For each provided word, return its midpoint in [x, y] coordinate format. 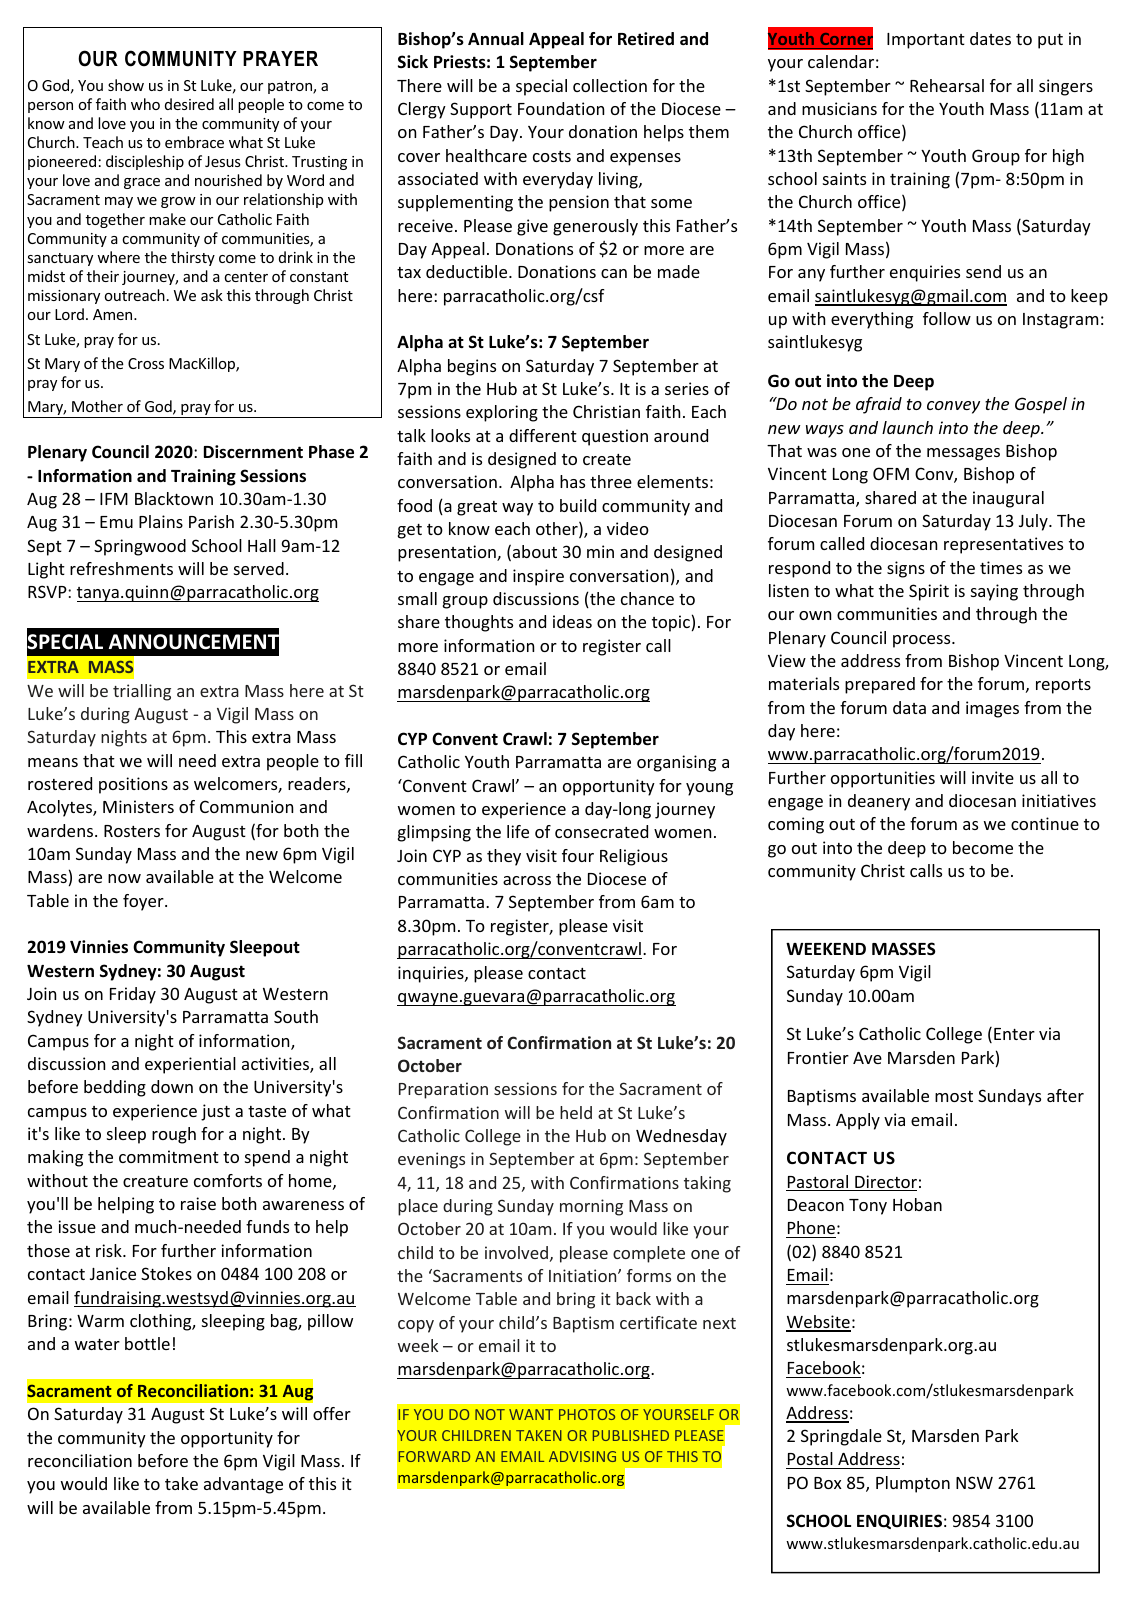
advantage [243, 1485]
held [576, 1112]
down [172, 1086]
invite [993, 777]
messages [963, 454]
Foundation [561, 108]
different [543, 435]
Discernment [253, 452]
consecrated [601, 831]
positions [133, 785]
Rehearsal [947, 85]
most [954, 1096]
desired [189, 104]
